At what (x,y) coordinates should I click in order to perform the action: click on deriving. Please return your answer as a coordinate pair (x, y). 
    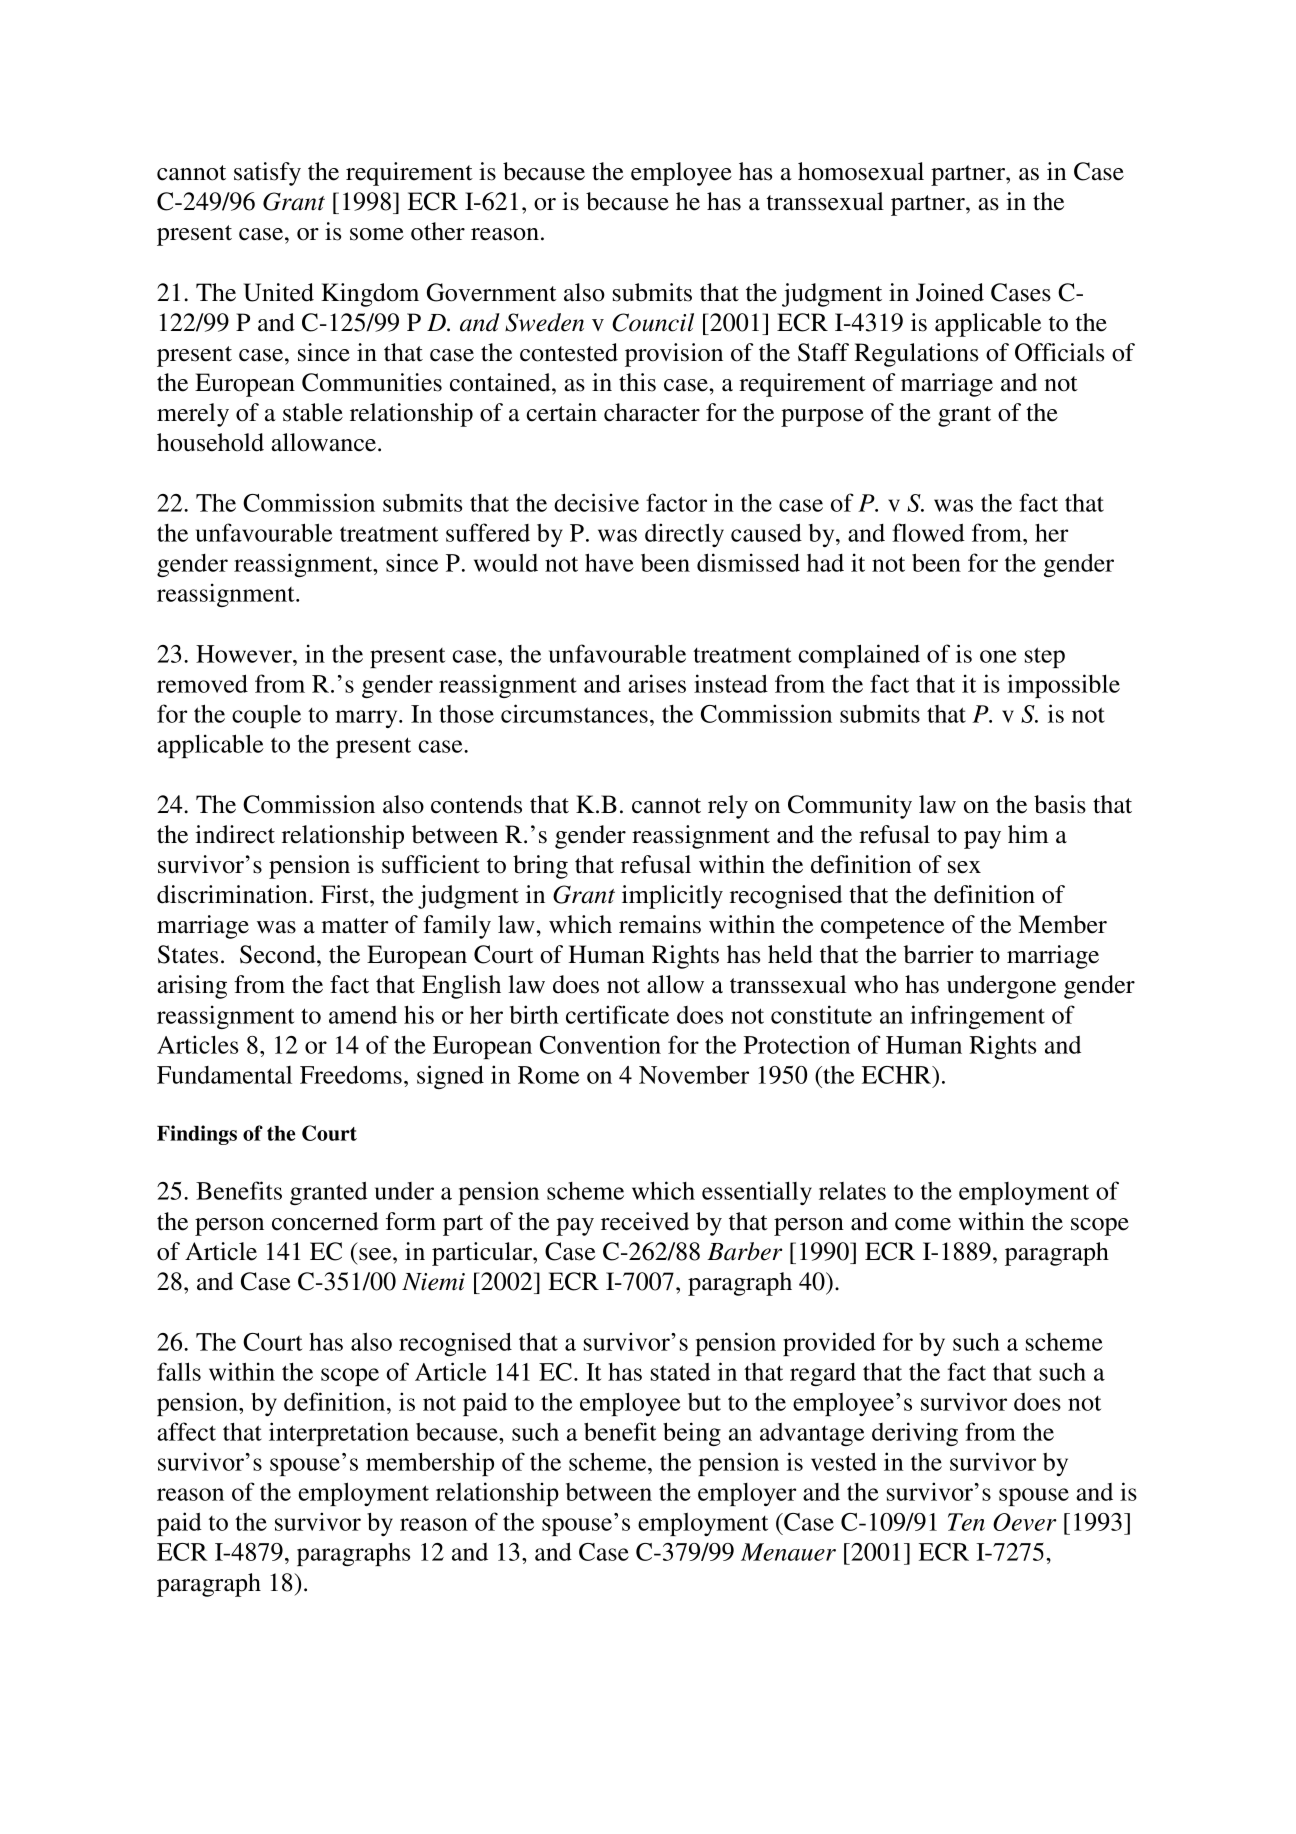
    Looking at the image, I should click on (915, 1434).
